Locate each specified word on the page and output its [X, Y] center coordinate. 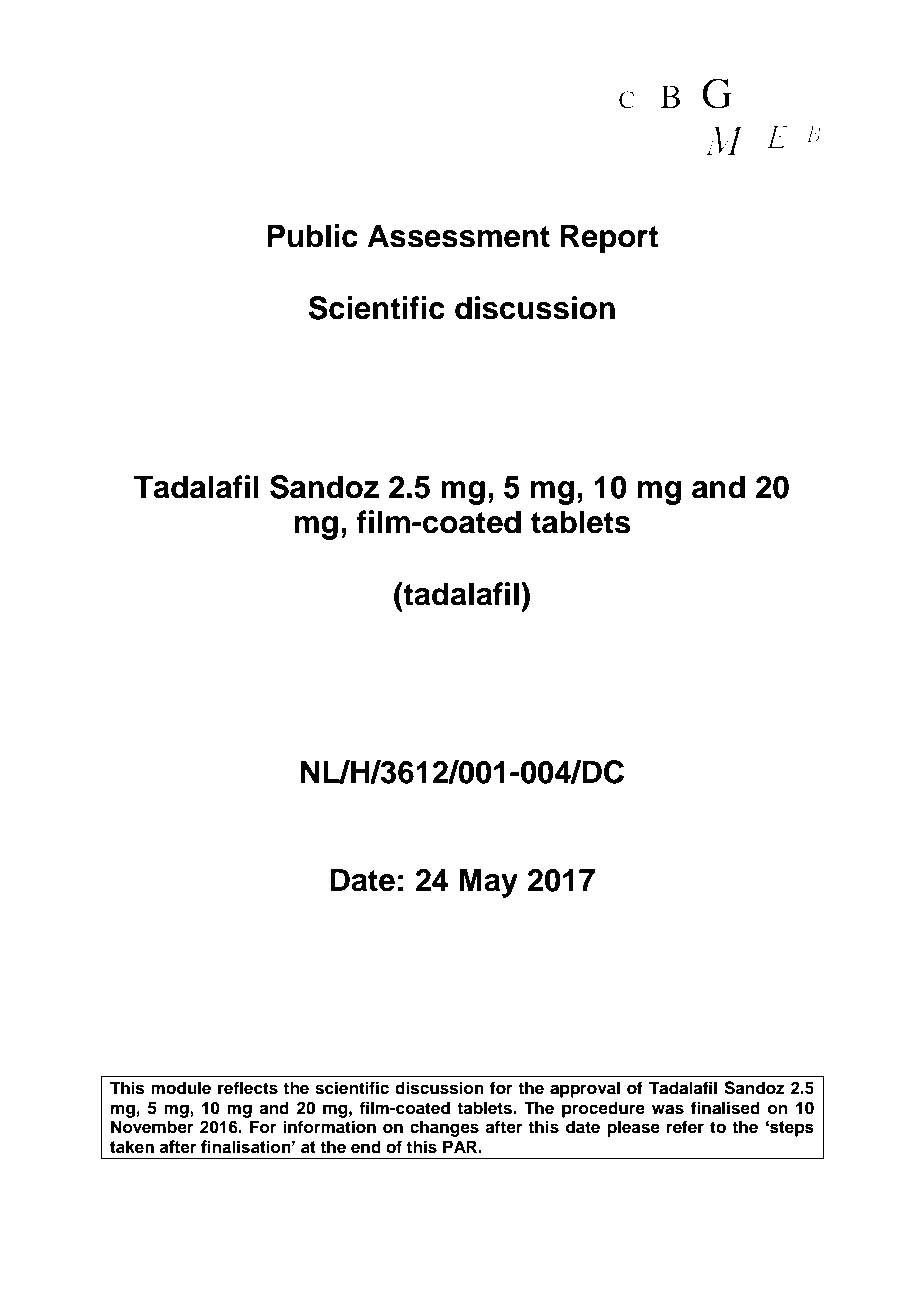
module [181, 1088]
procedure [603, 1109]
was [668, 1109]
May [488, 883]
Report [609, 239]
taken [132, 1147]
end [366, 1147]
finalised [725, 1108]
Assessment [458, 236]
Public [312, 236]
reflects [248, 1088]
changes [444, 1128]
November [152, 1127]
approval [585, 1089]
